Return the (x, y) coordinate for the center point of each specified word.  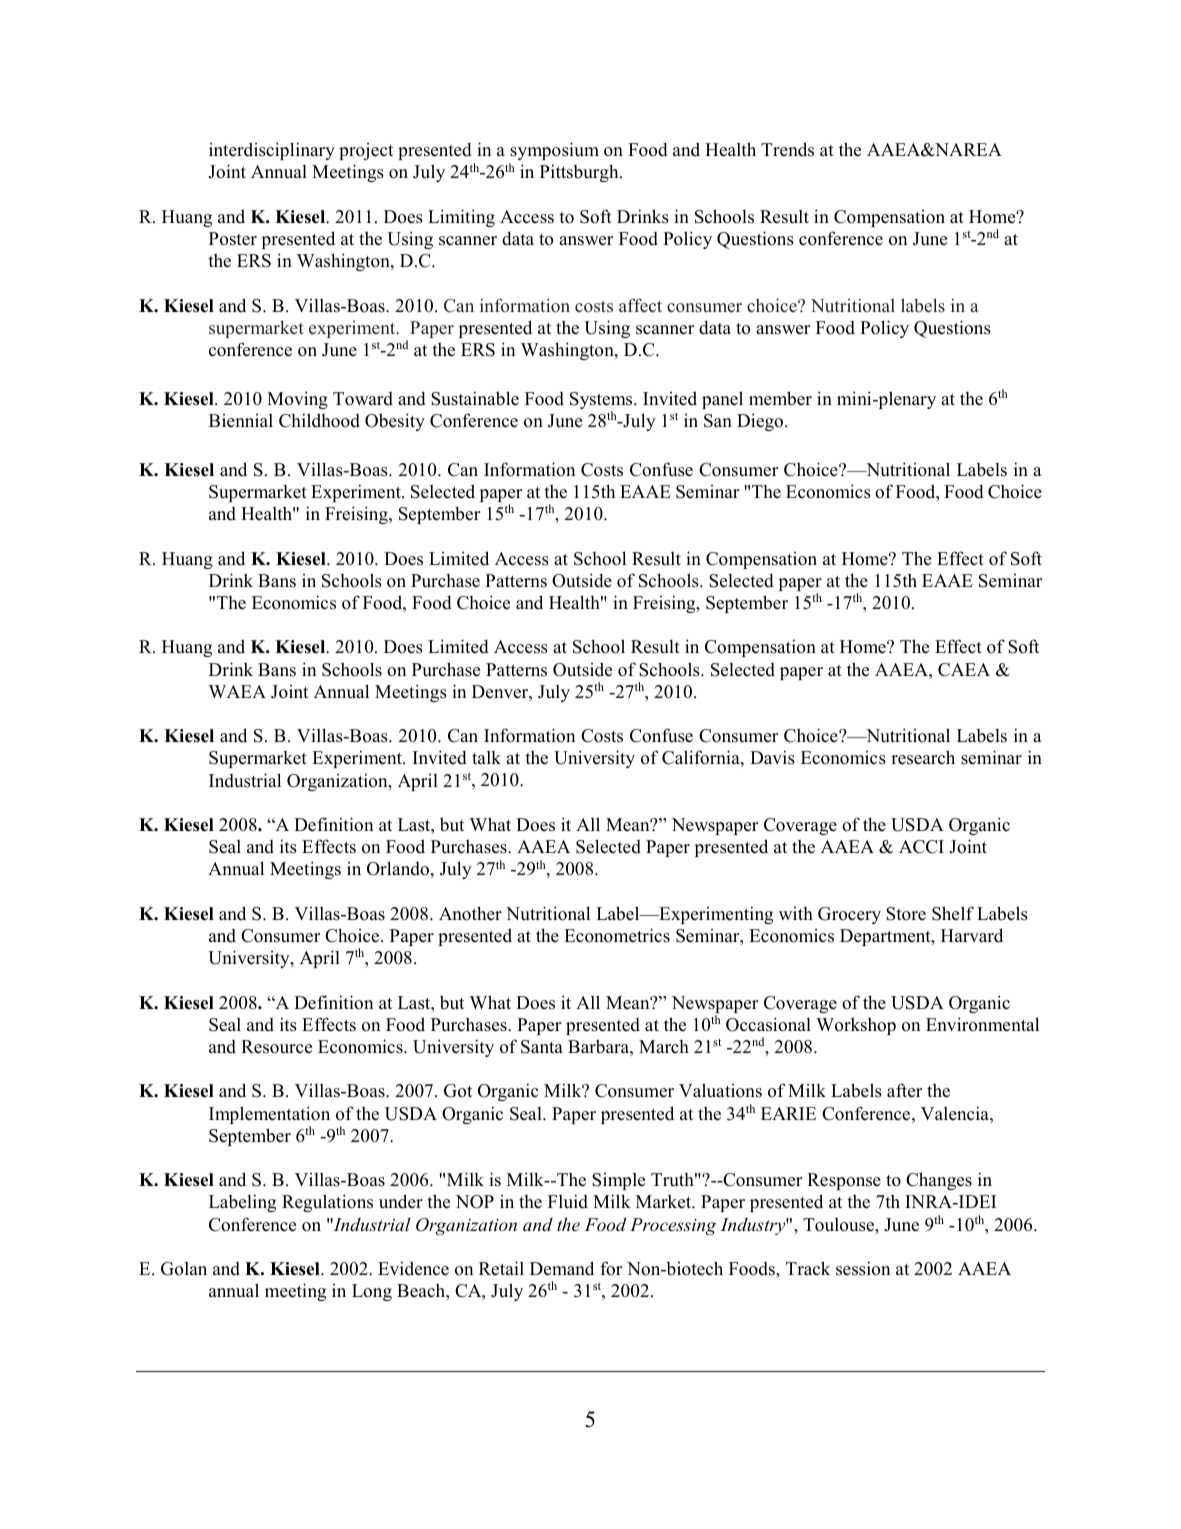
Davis (772, 757)
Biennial (241, 421)
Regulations (327, 1203)
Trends (787, 149)
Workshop (856, 1026)
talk (486, 757)
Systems (602, 402)
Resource (276, 1047)
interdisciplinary (272, 151)
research (923, 757)
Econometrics (617, 935)
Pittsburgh (580, 173)
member (780, 398)
